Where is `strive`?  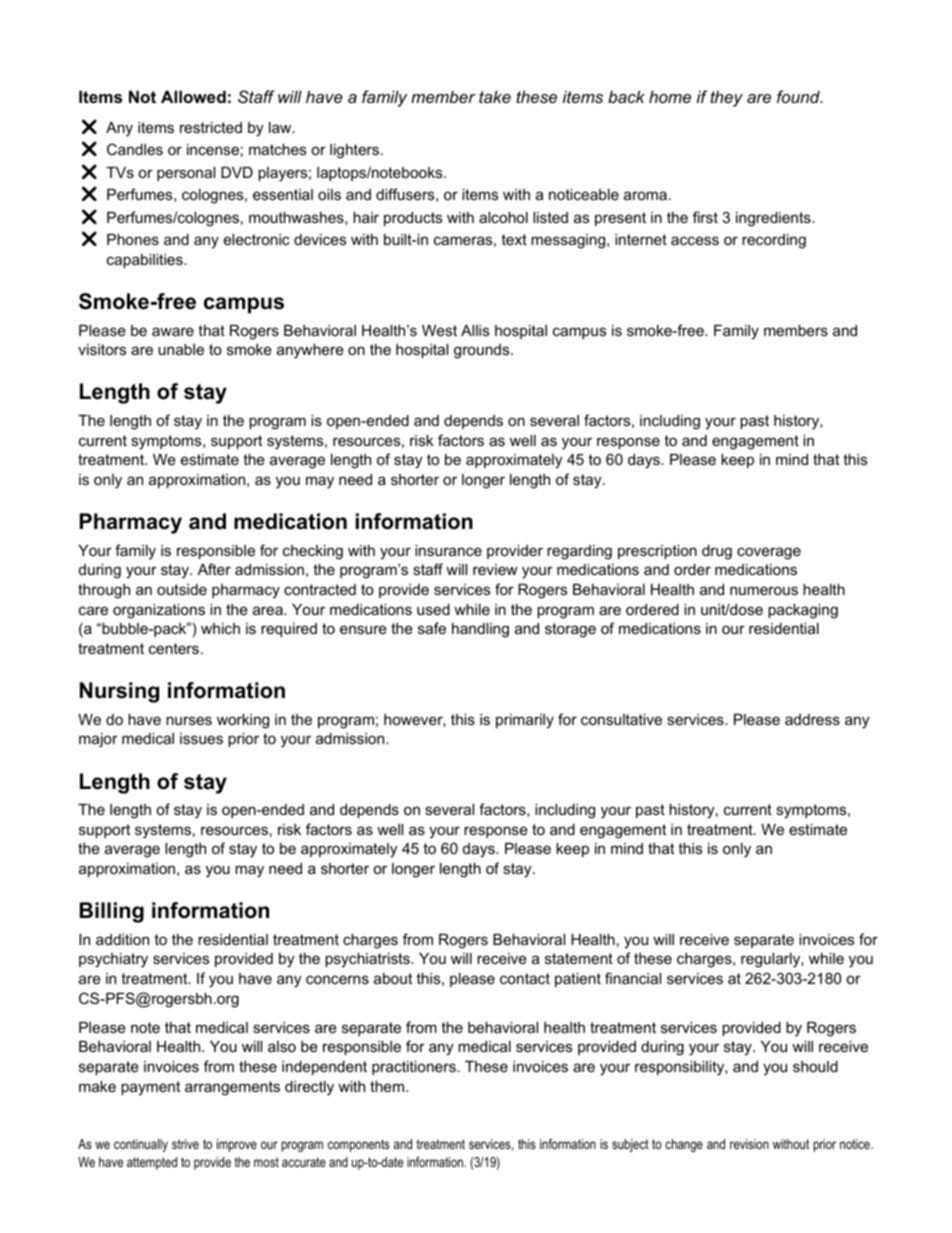 strive is located at coordinates (185, 1144).
